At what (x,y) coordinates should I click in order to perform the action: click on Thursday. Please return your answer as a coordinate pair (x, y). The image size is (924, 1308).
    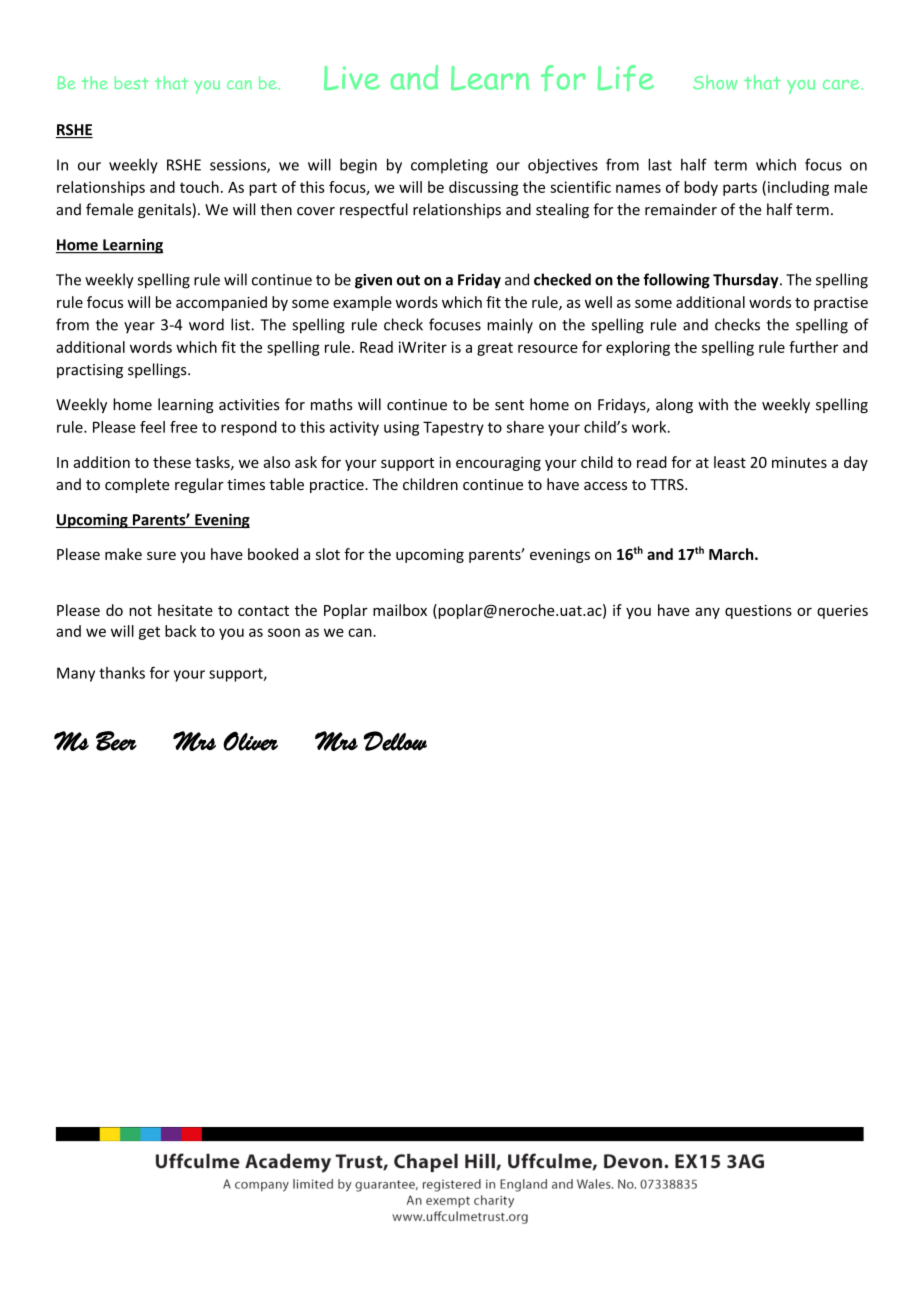
    Looking at the image, I should click on (747, 281).
